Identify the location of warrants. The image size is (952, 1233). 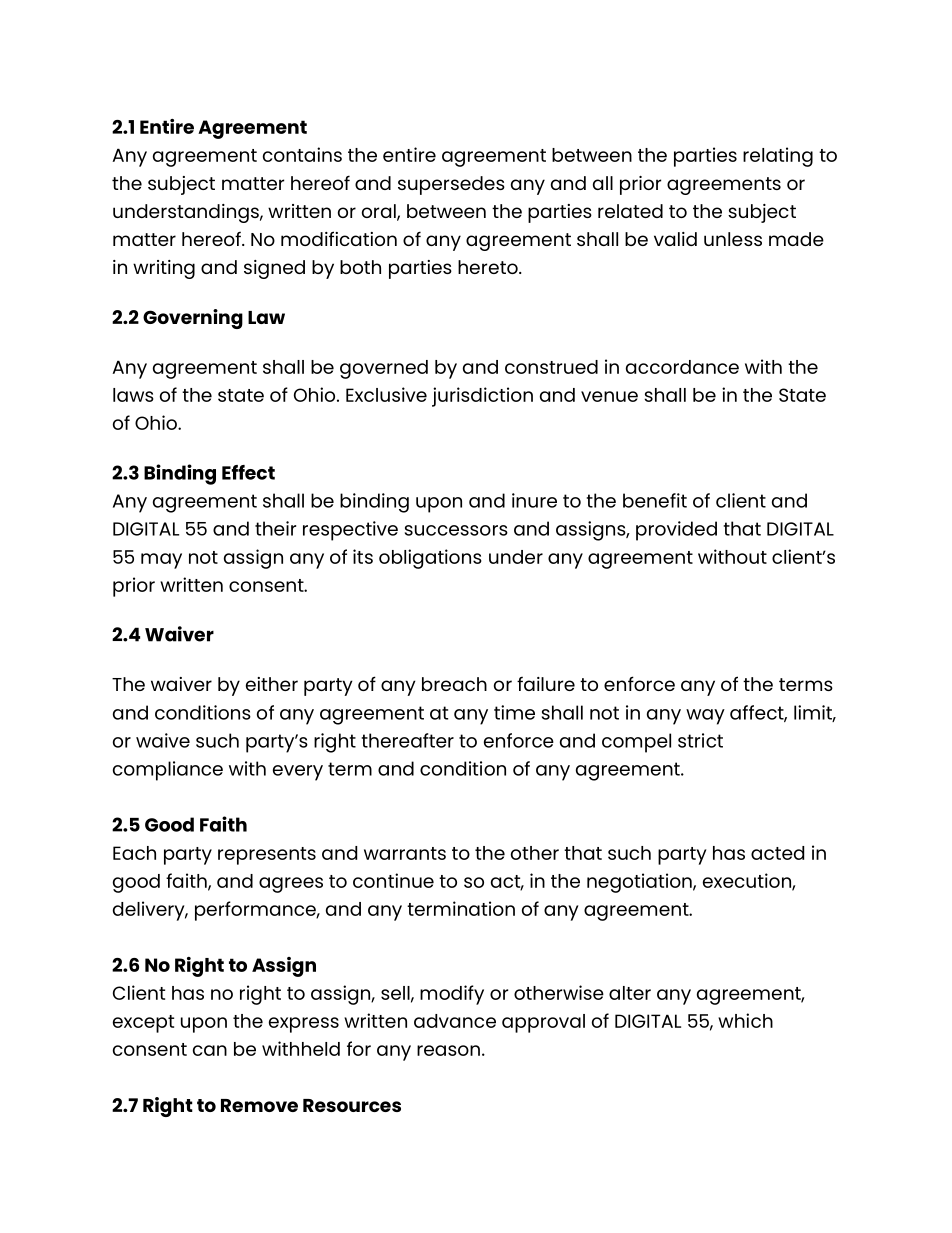
(405, 853).
